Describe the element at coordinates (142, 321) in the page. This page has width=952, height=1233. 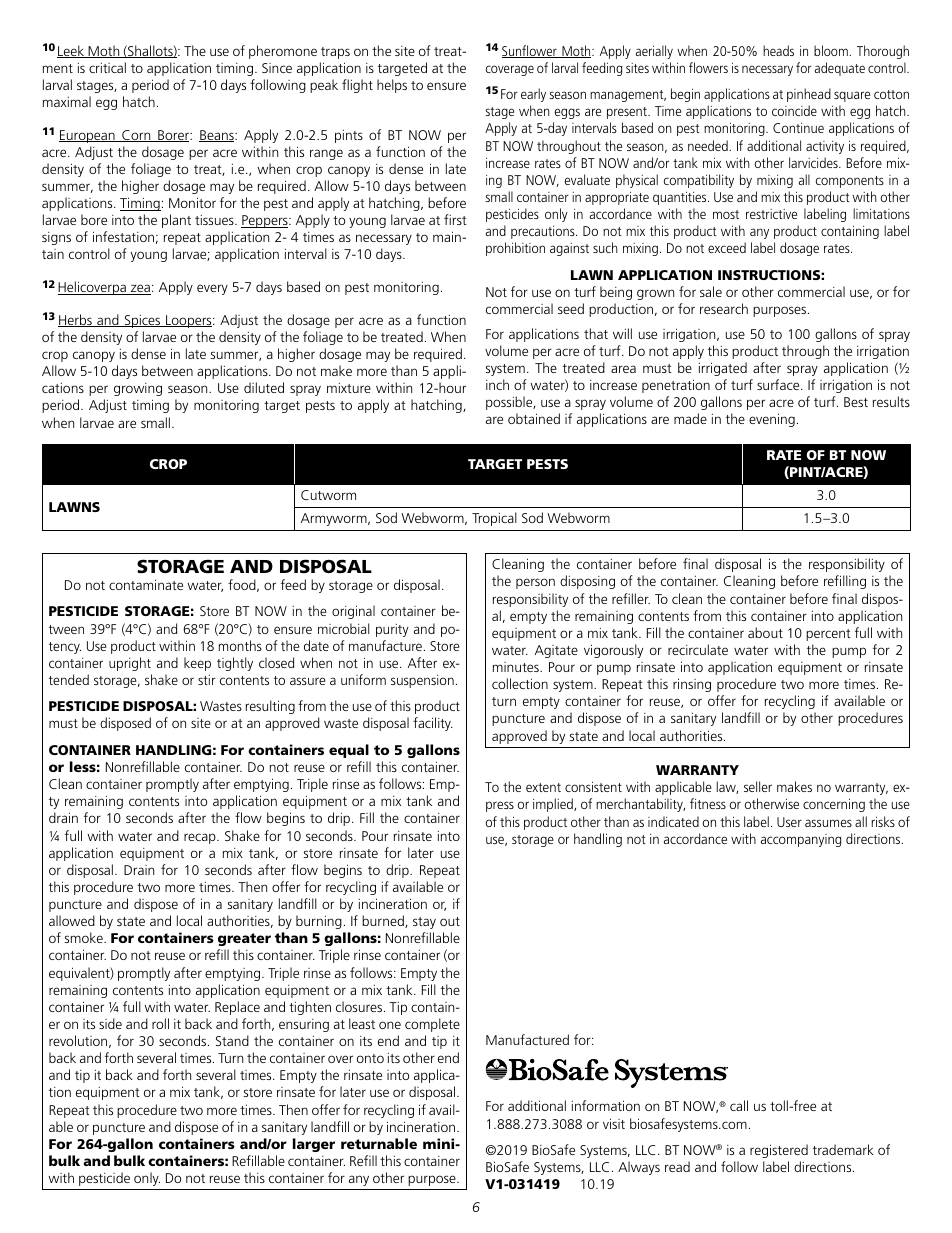
I see `Spices` at that location.
